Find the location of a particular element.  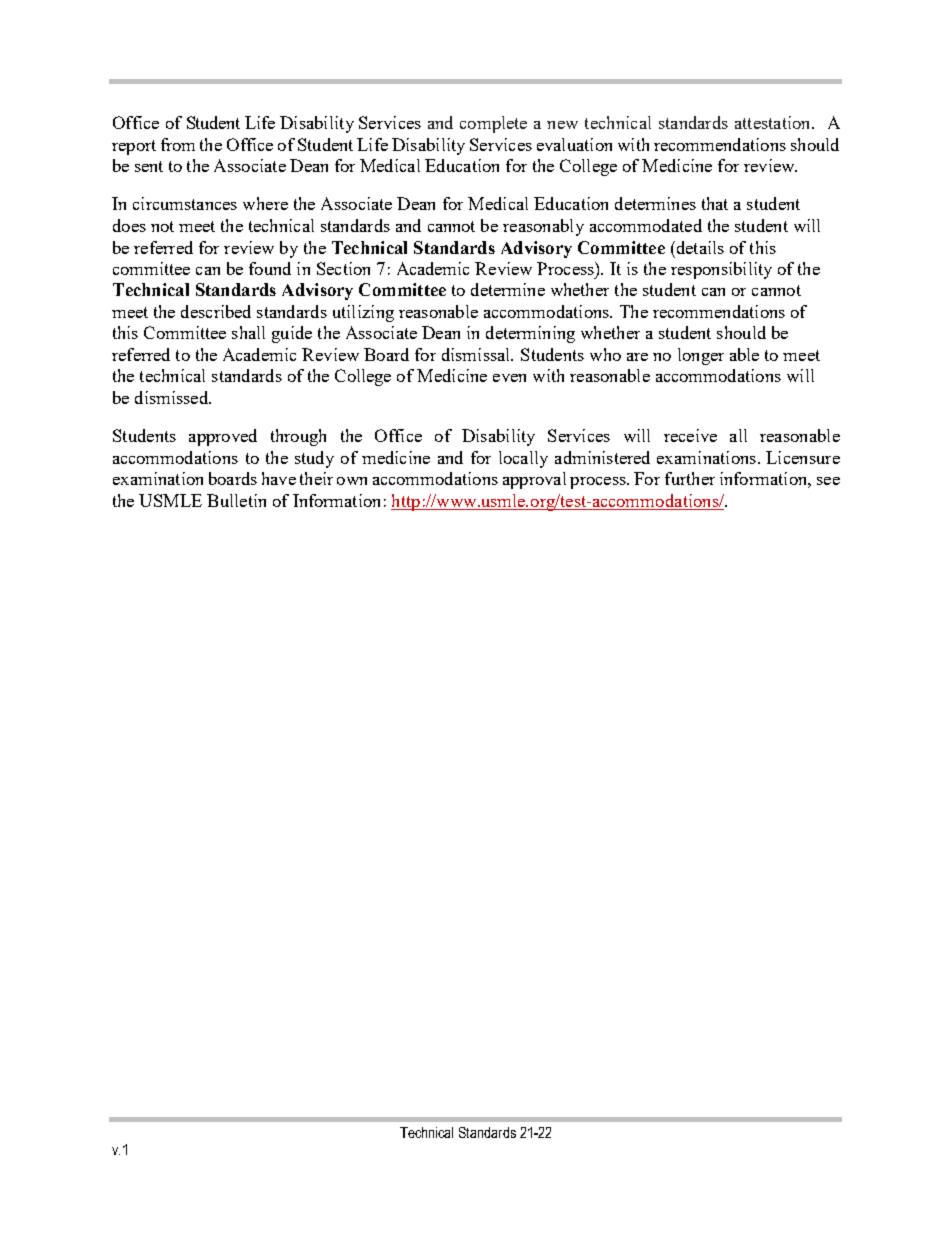

evaluation is located at coordinates (574, 144).
